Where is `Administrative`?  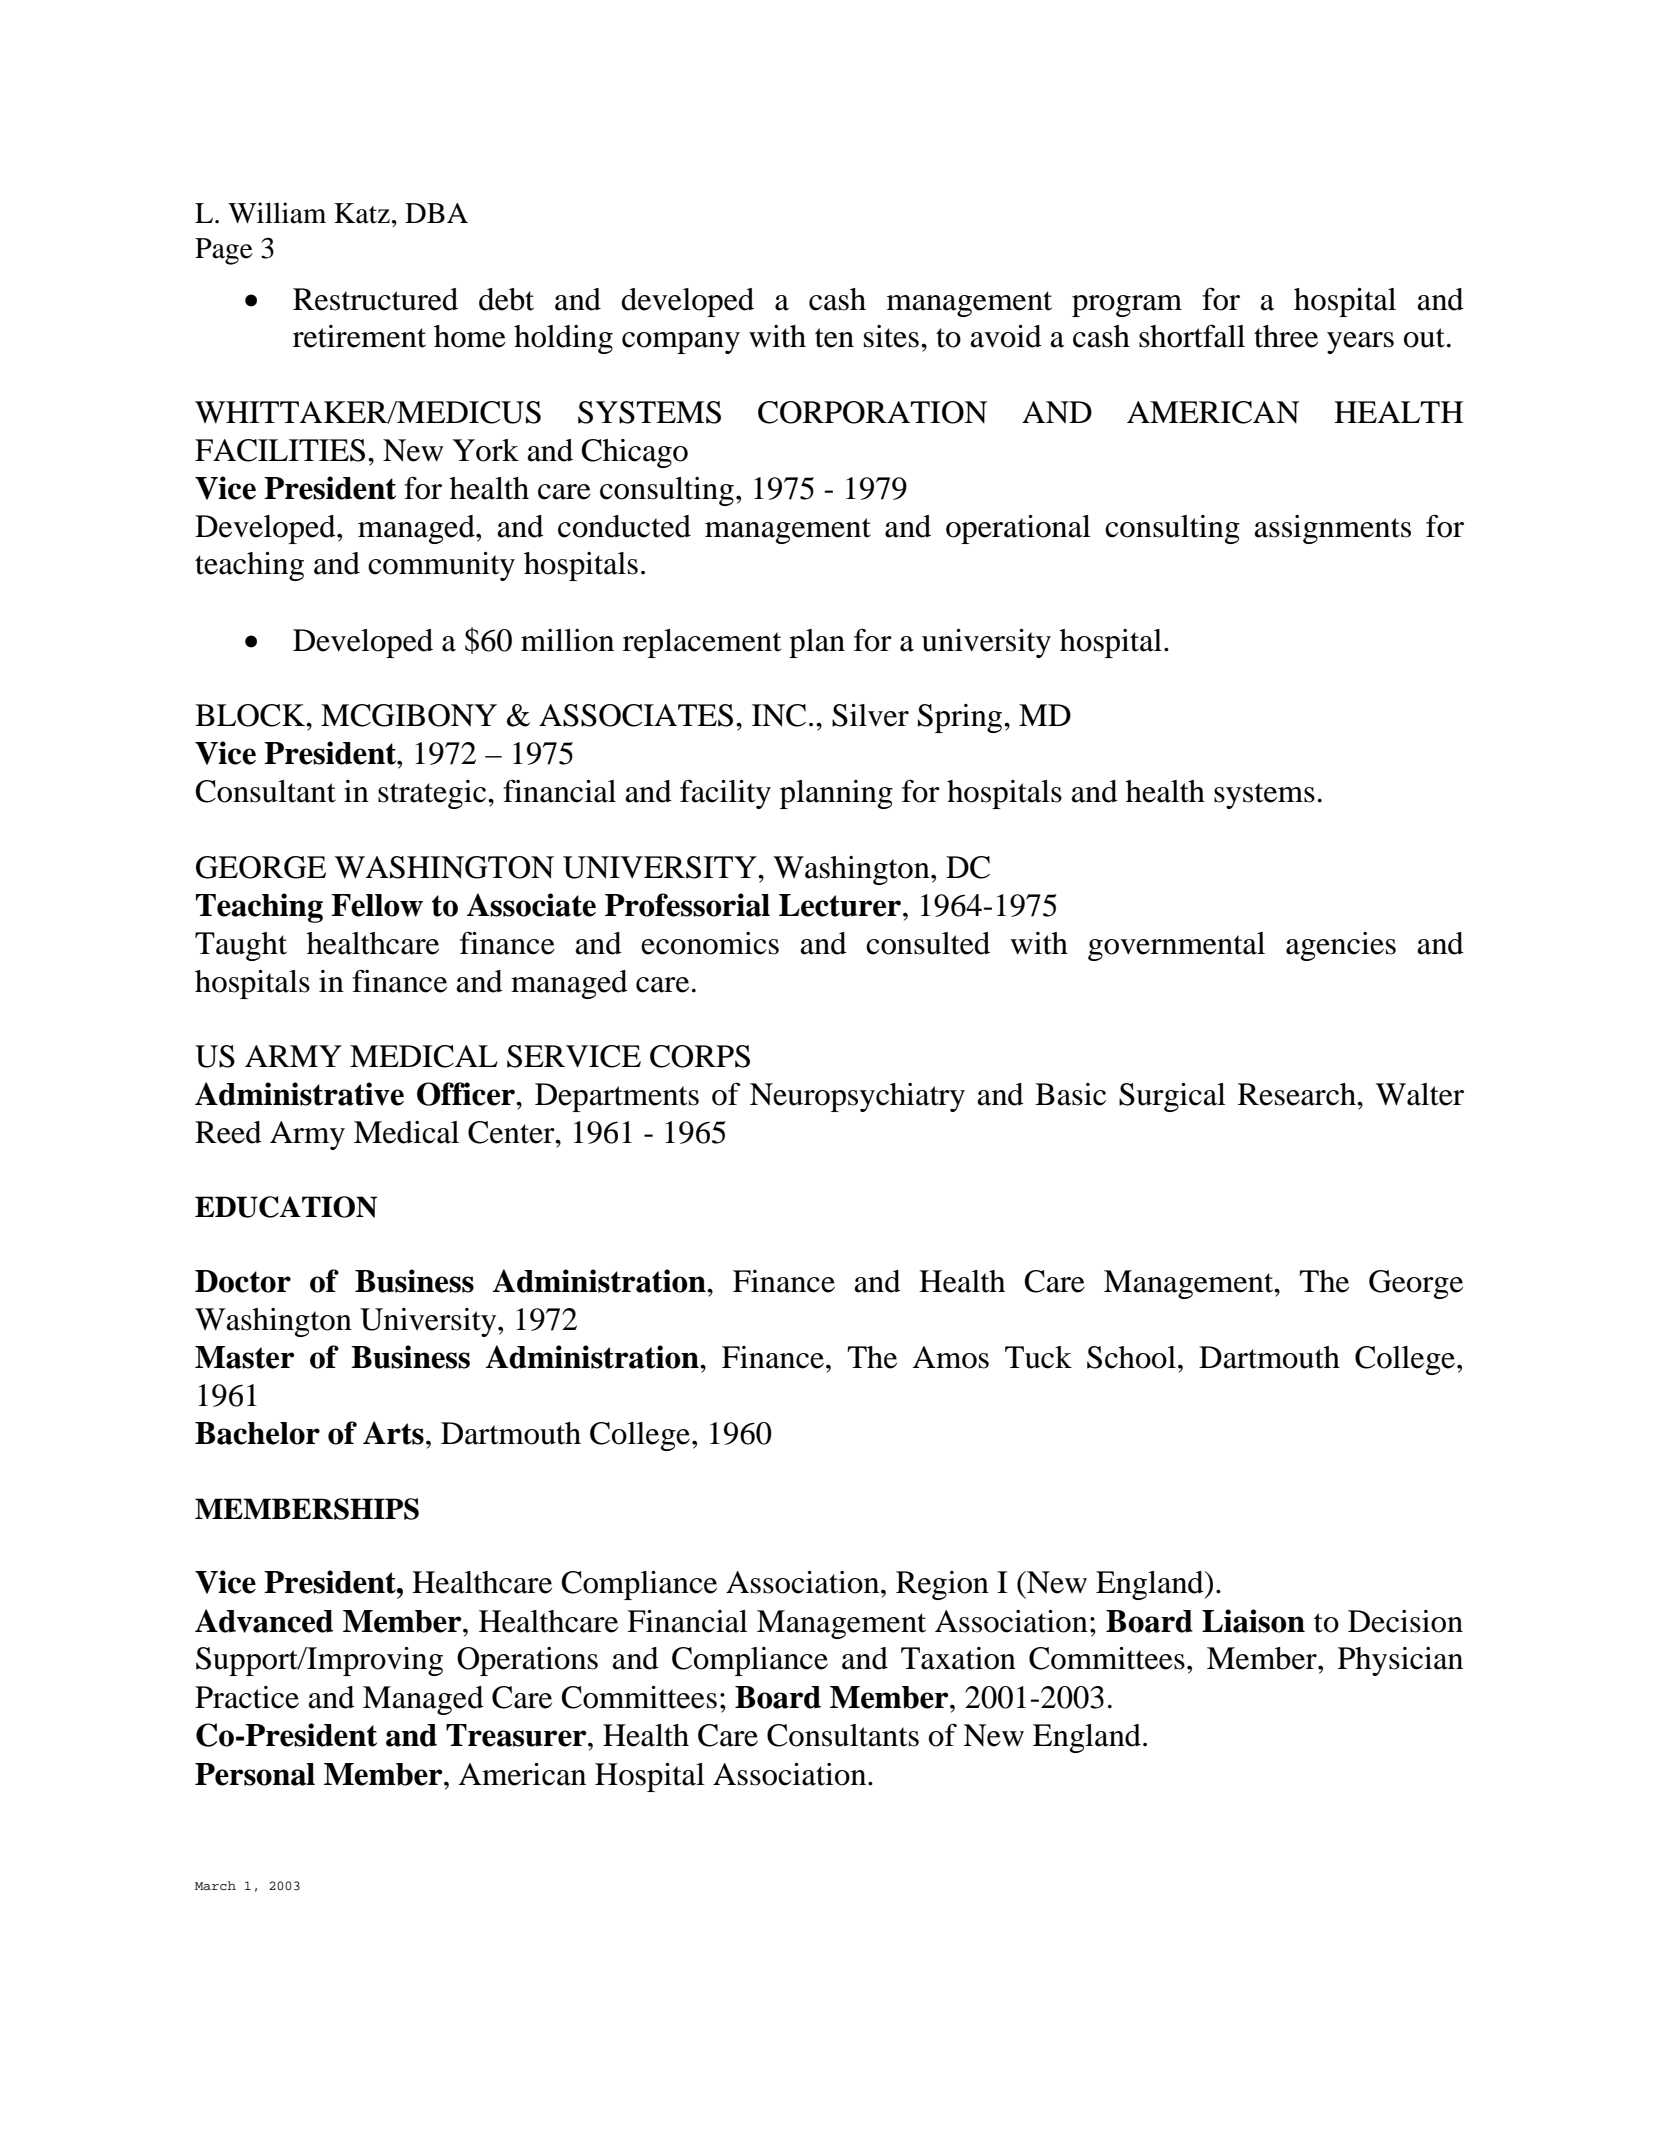
Administrative is located at coordinates (299, 1094).
